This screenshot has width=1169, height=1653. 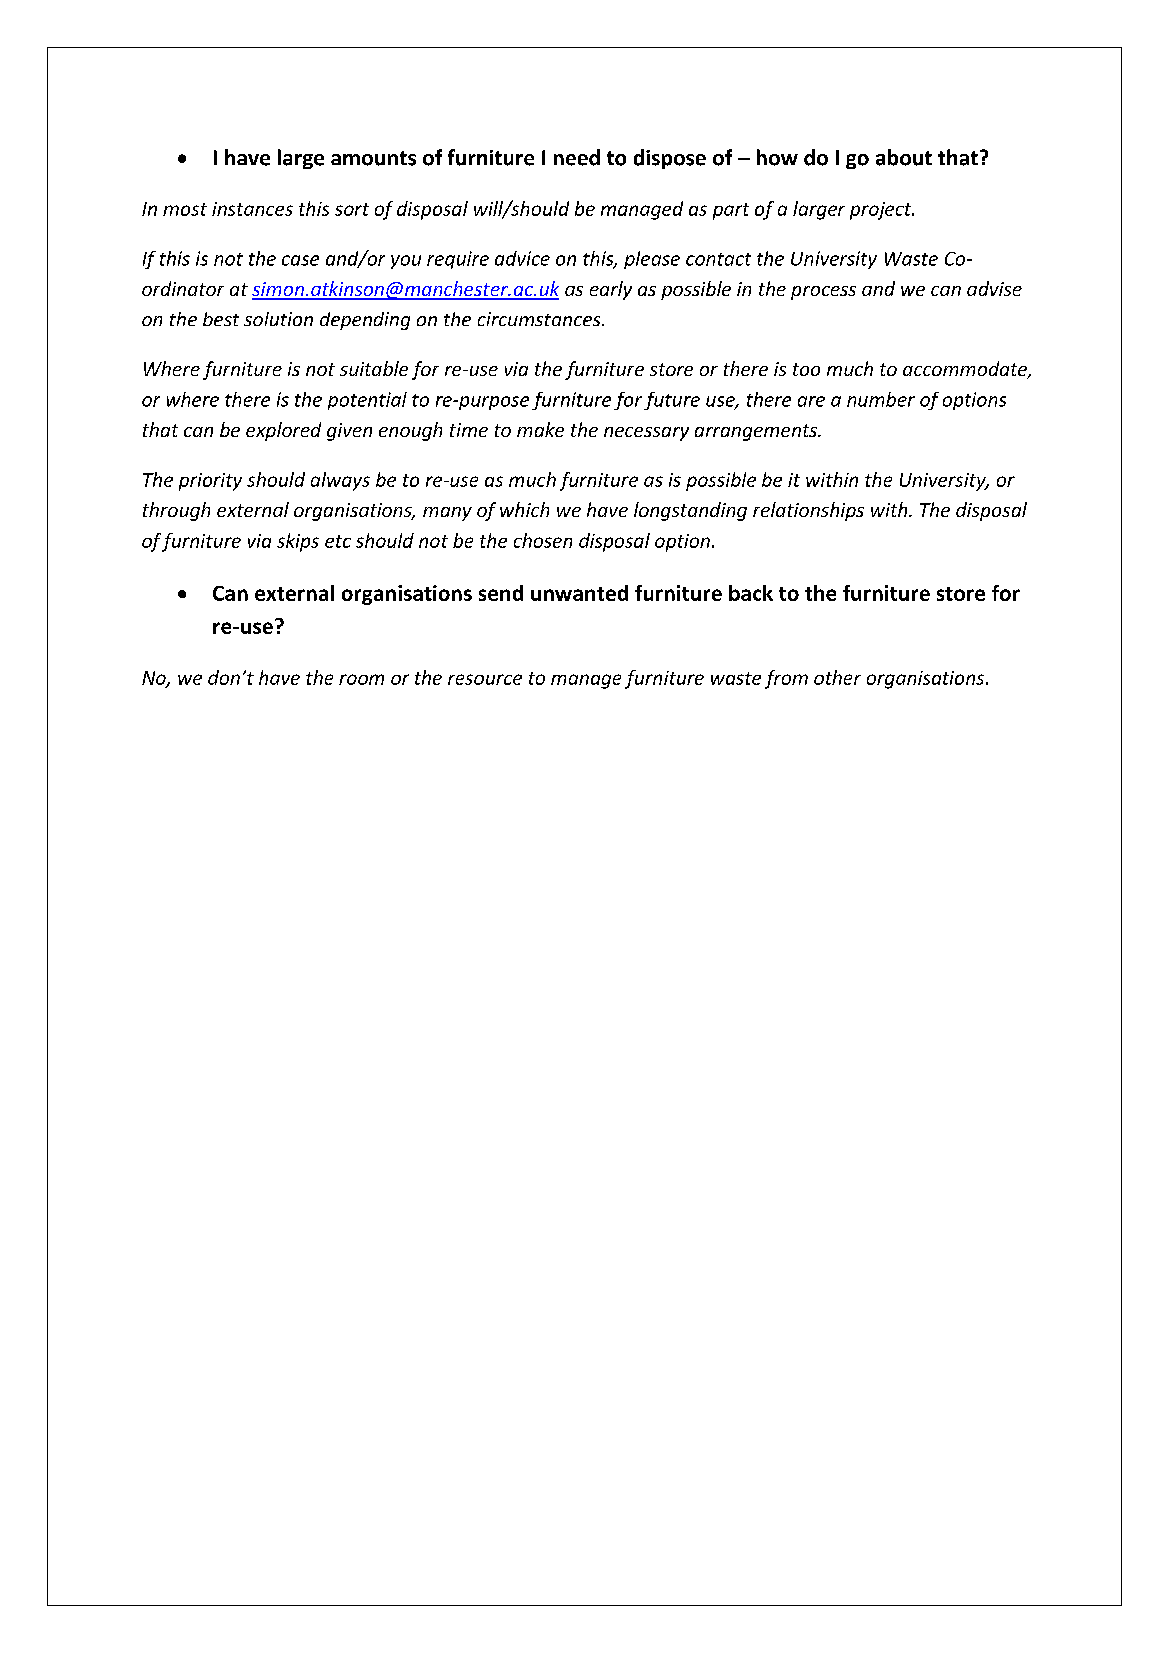 What do you see at coordinates (524, 509) in the screenshot?
I see `which` at bounding box center [524, 509].
